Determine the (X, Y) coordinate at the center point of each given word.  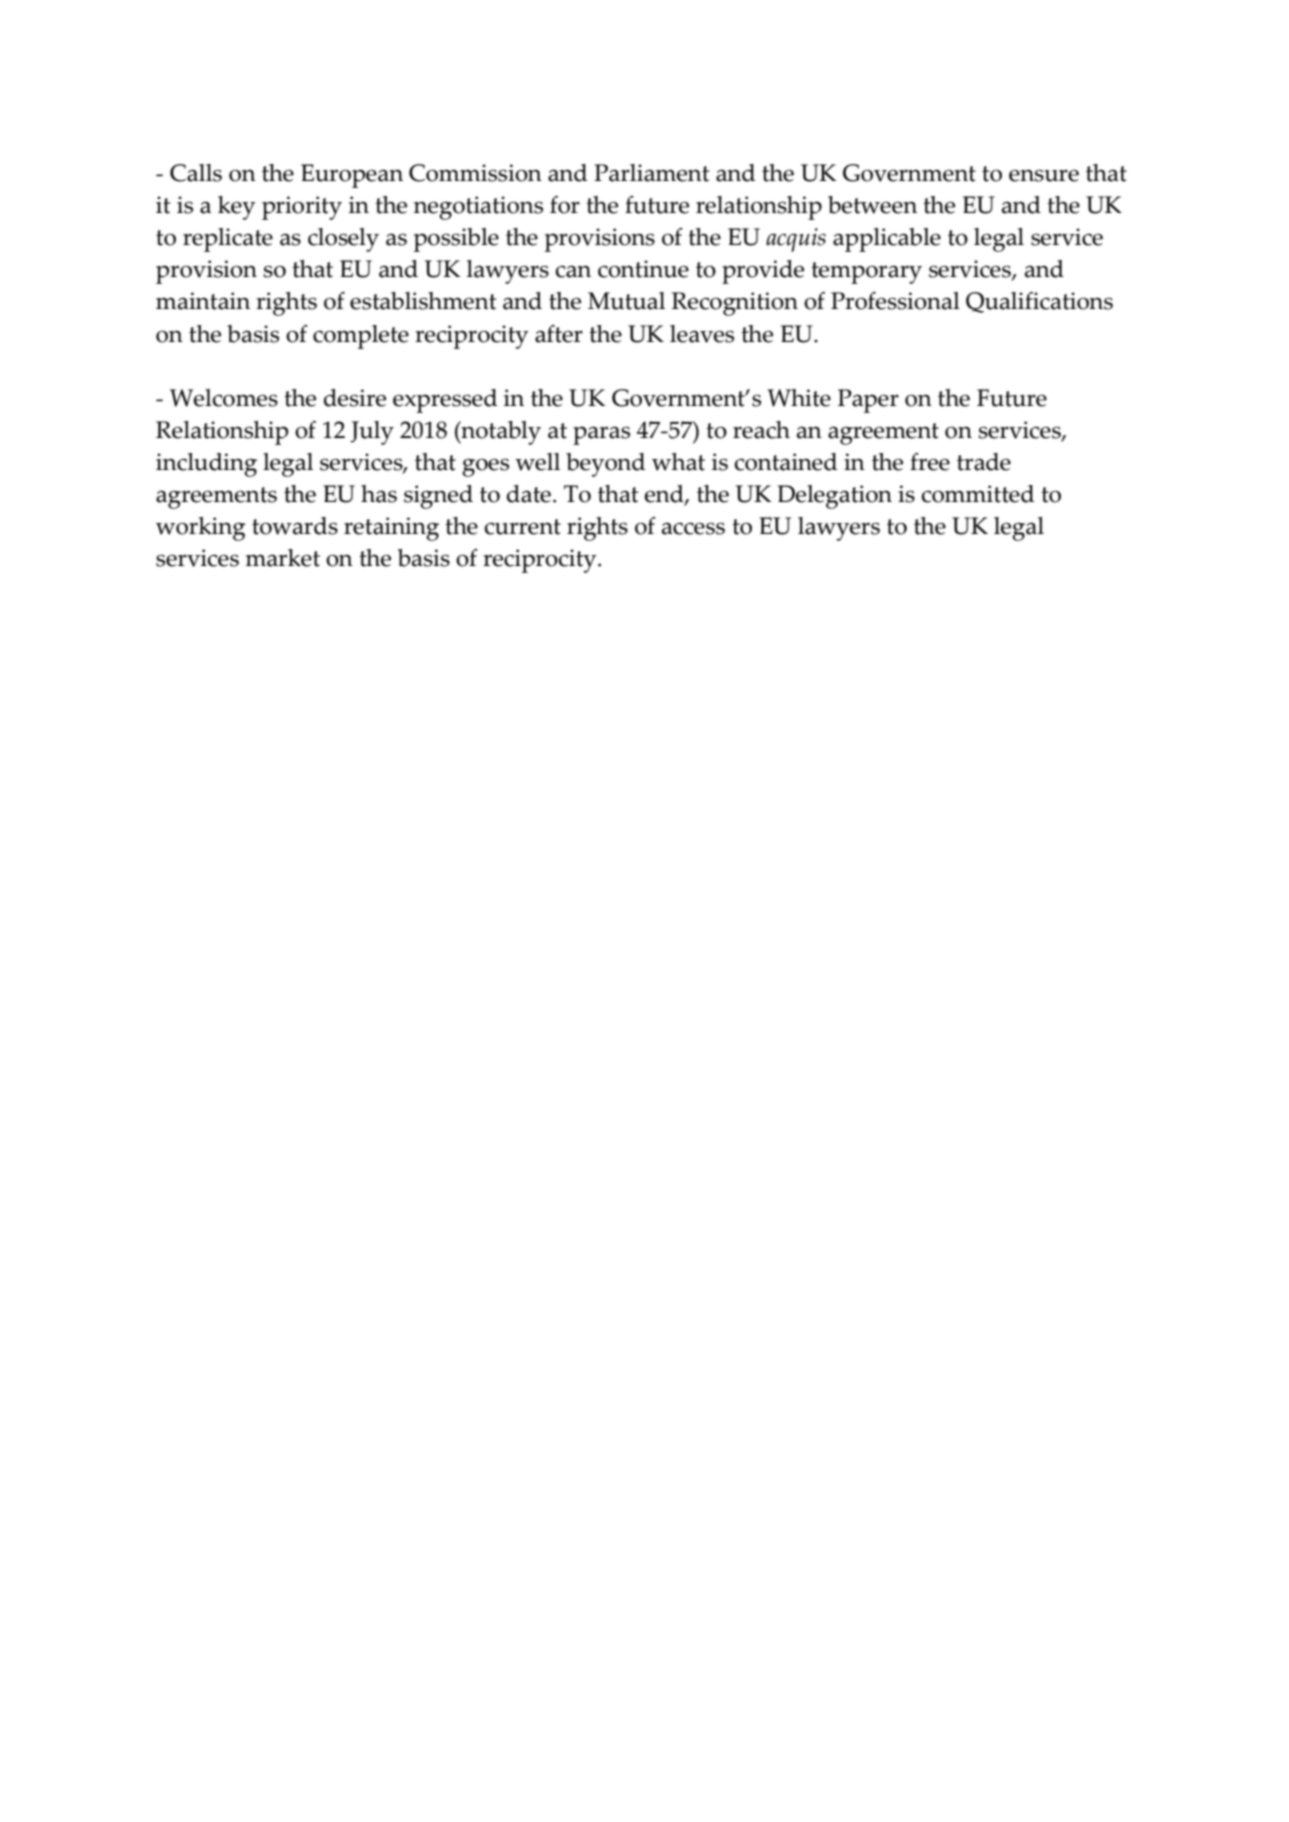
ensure (1044, 175)
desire (355, 398)
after (559, 334)
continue (643, 269)
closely (343, 240)
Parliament (651, 173)
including (206, 465)
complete (361, 337)
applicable (887, 240)
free (930, 462)
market (282, 558)
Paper (868, 401)
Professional (895, 301)
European (352, 176)
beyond (605, 465)
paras (601, 435)
